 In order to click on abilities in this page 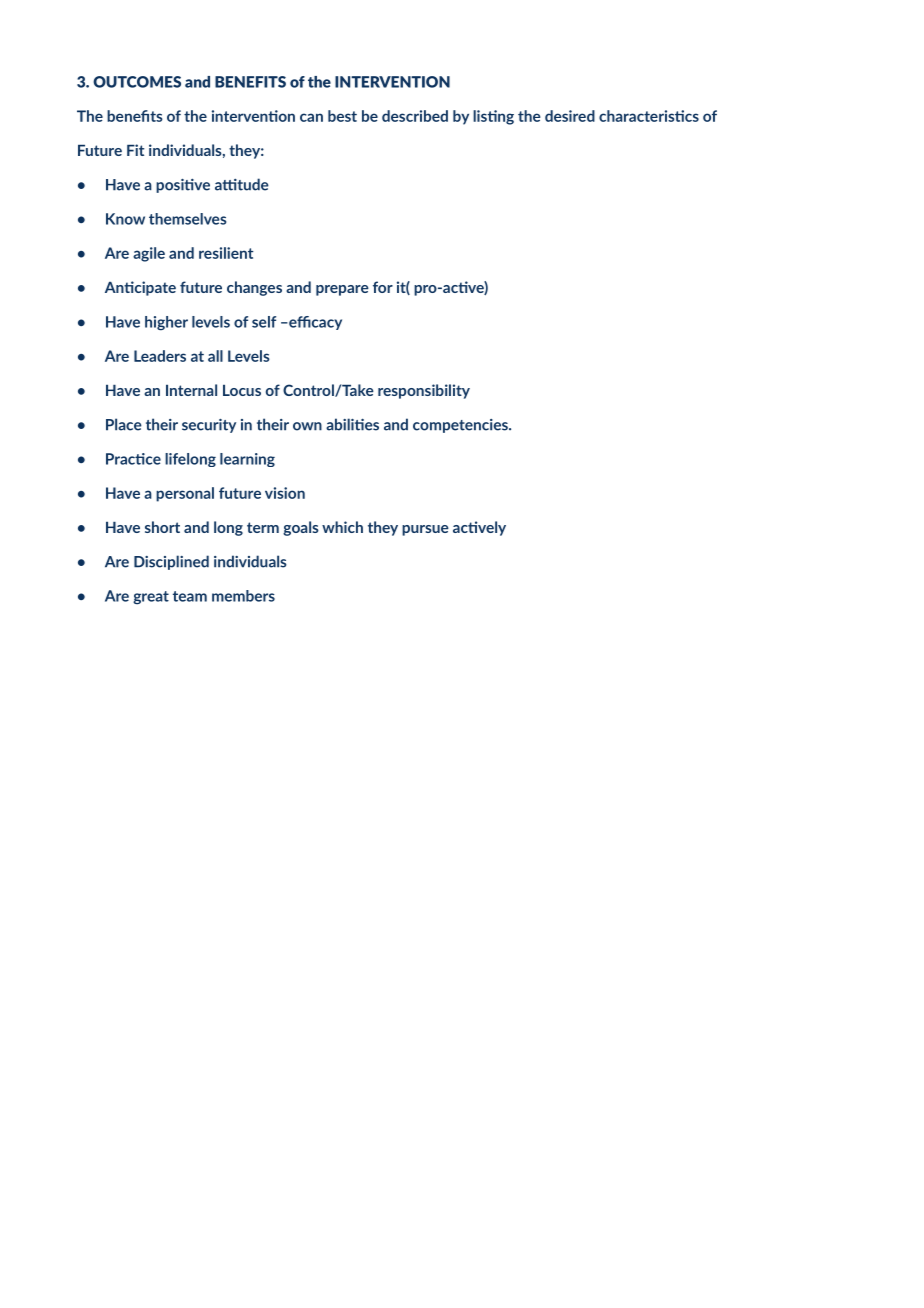, I will do `click(352, 424)`.
